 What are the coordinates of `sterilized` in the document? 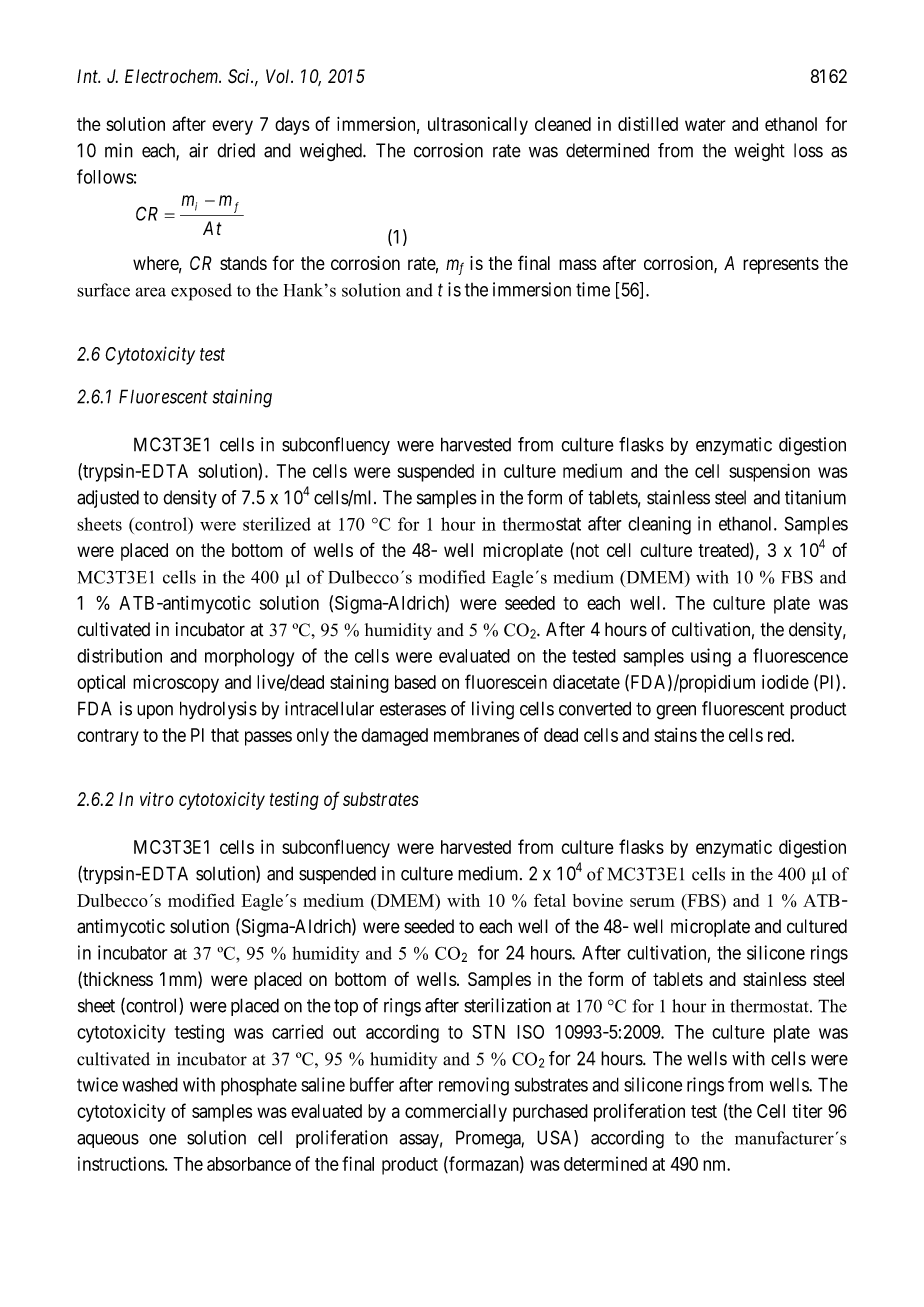 It's located at (277, 524).
